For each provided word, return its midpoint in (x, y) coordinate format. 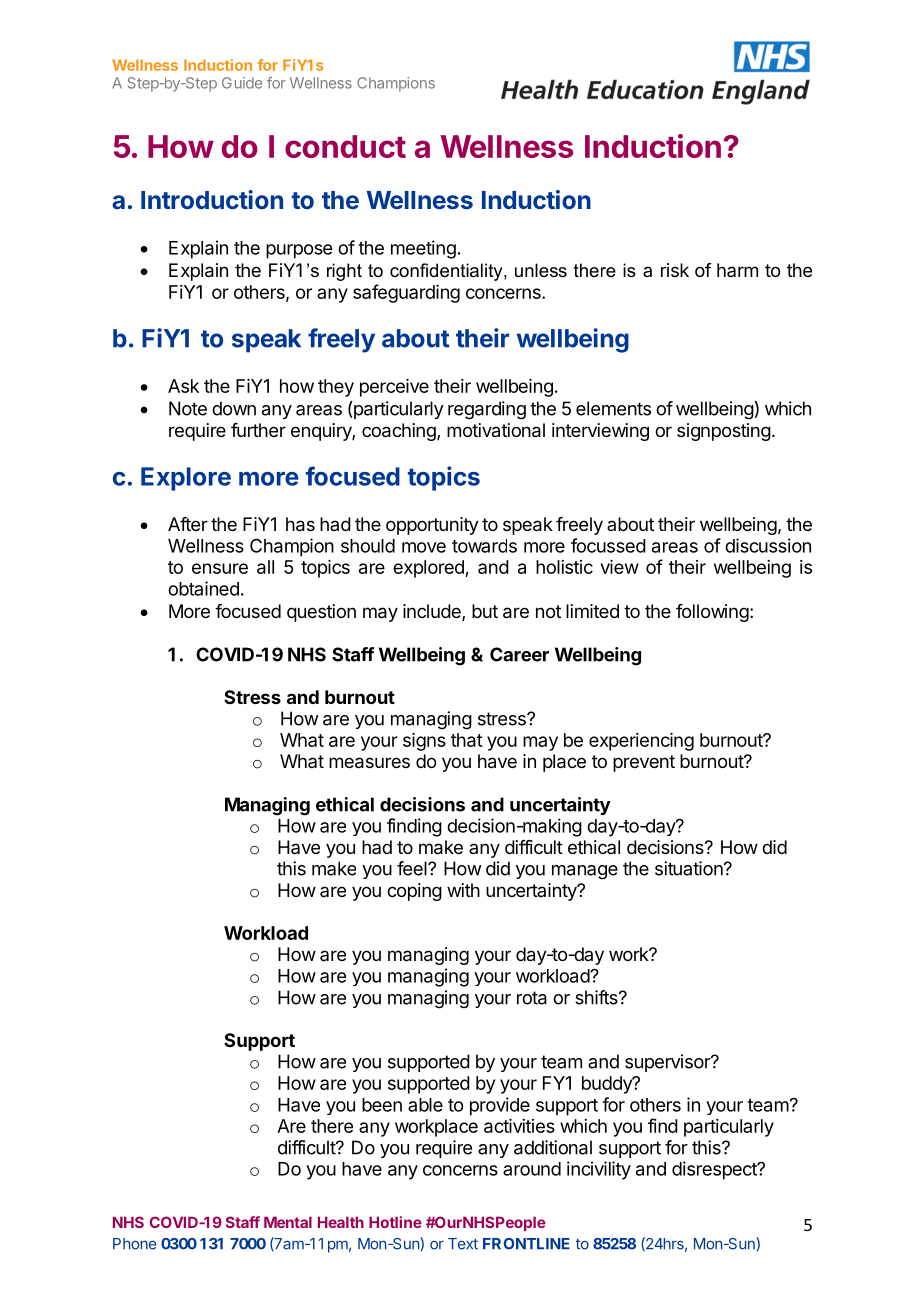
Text (463, 1244)
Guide (242, 83)
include (433, 612)
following (712, 613)
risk (675, 270)
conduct (345, 146)
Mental (288, 1222)
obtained (203, 588)
